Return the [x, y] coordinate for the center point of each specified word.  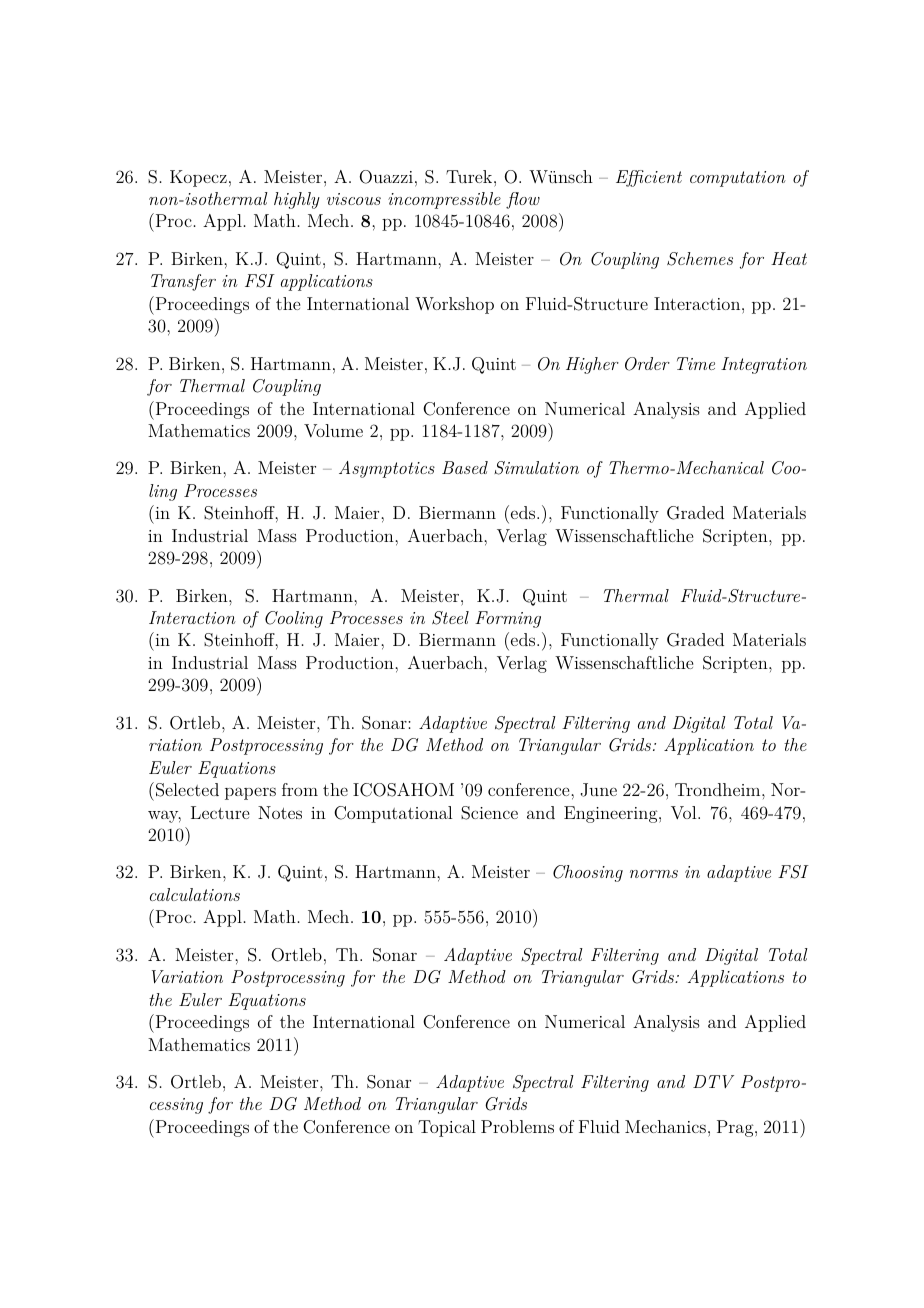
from [300, 789]
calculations [195, 894]
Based [465, 467]
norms [654, 874]
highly [297, 200]
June [599, 790]
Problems [517, 1126]
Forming [508, 619]
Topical [447, 1128]
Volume [333, 430]
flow [523, 200]
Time [696, 363]
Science [489, 813]
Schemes [700, 259]
